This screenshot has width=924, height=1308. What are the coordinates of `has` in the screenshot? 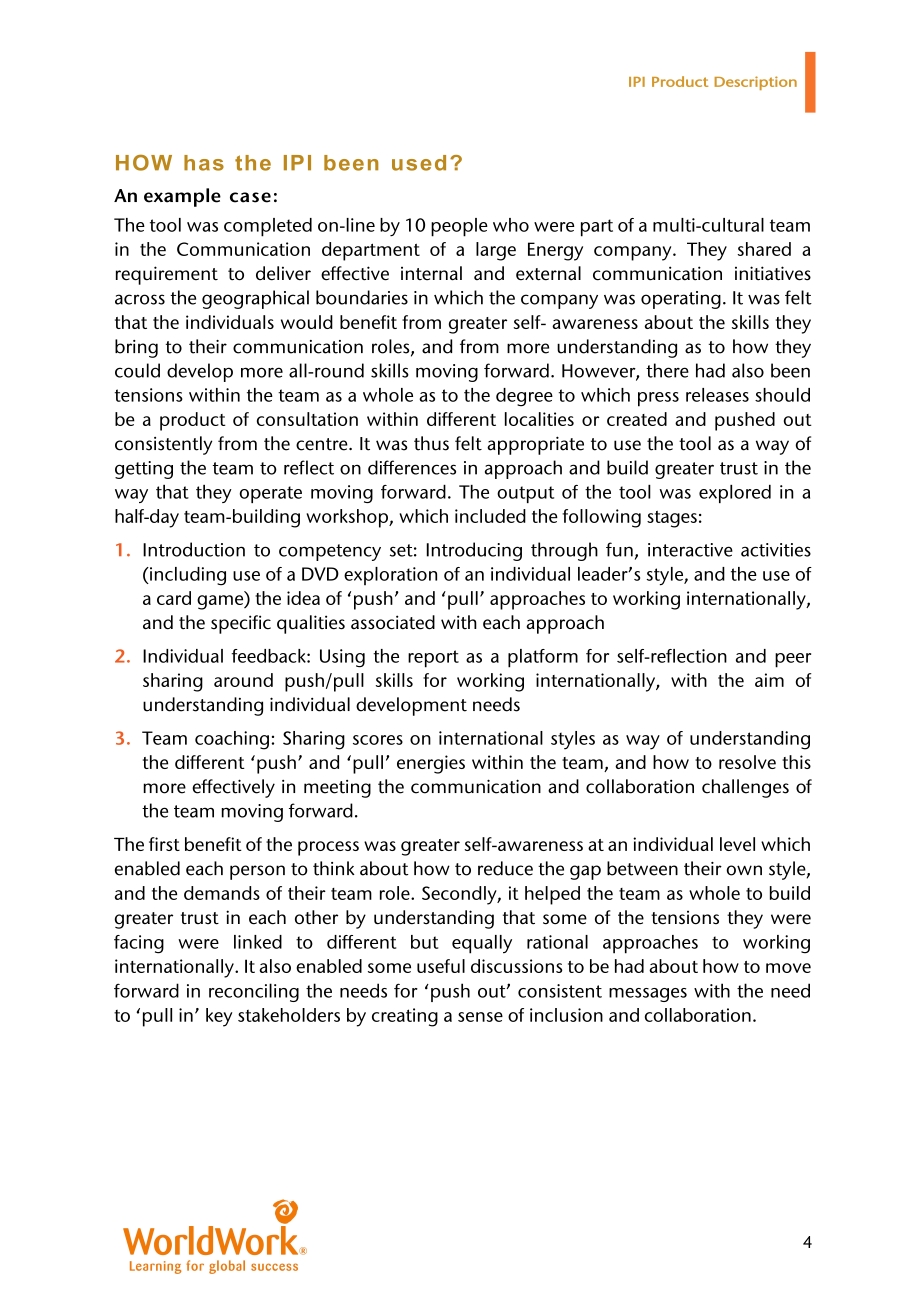 It's located at (204, 163).
